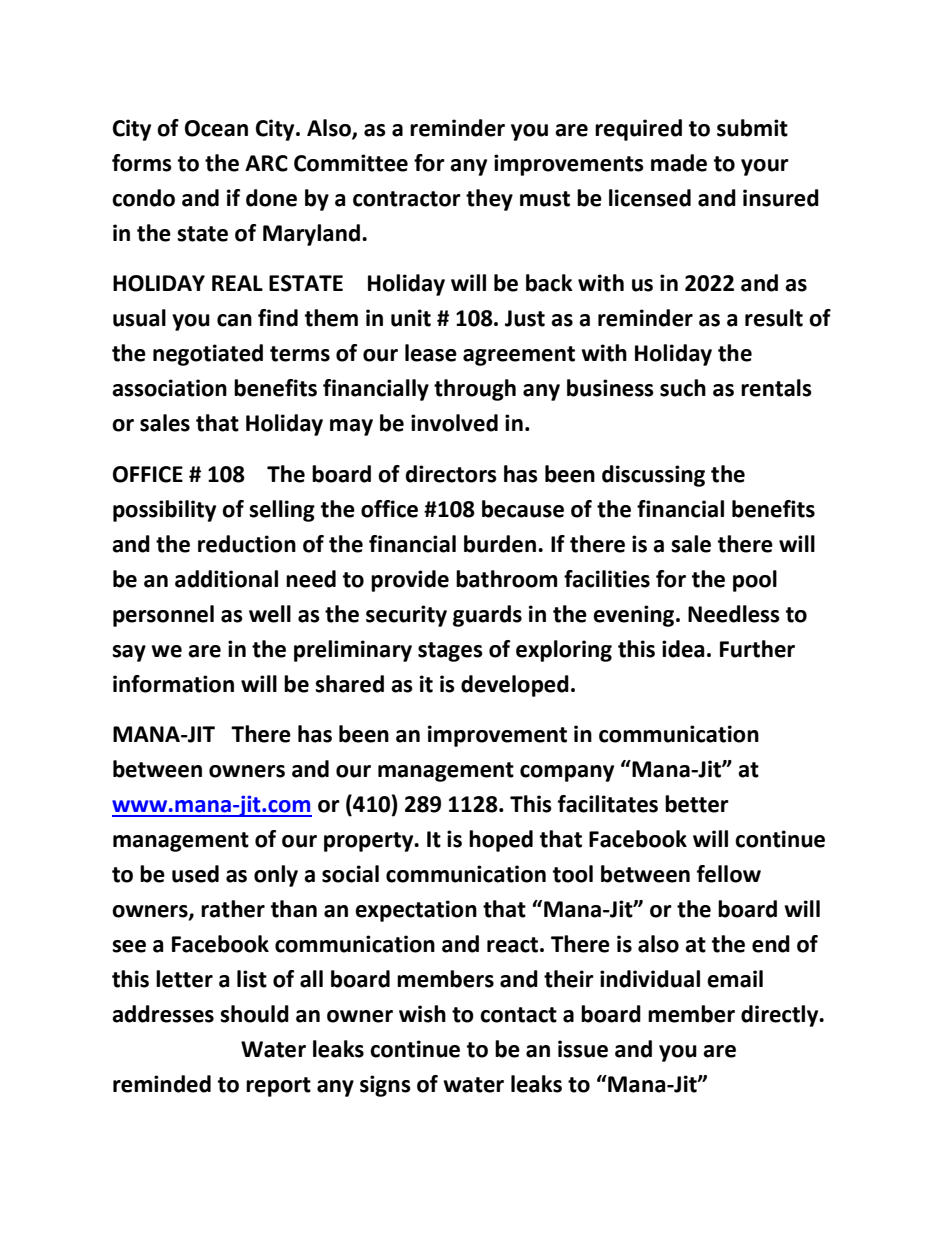 The height and width of the screenshot is (1233, 952). Describe the element at coordinates (475, 390) in the screenshot. I see `through` at that location.
